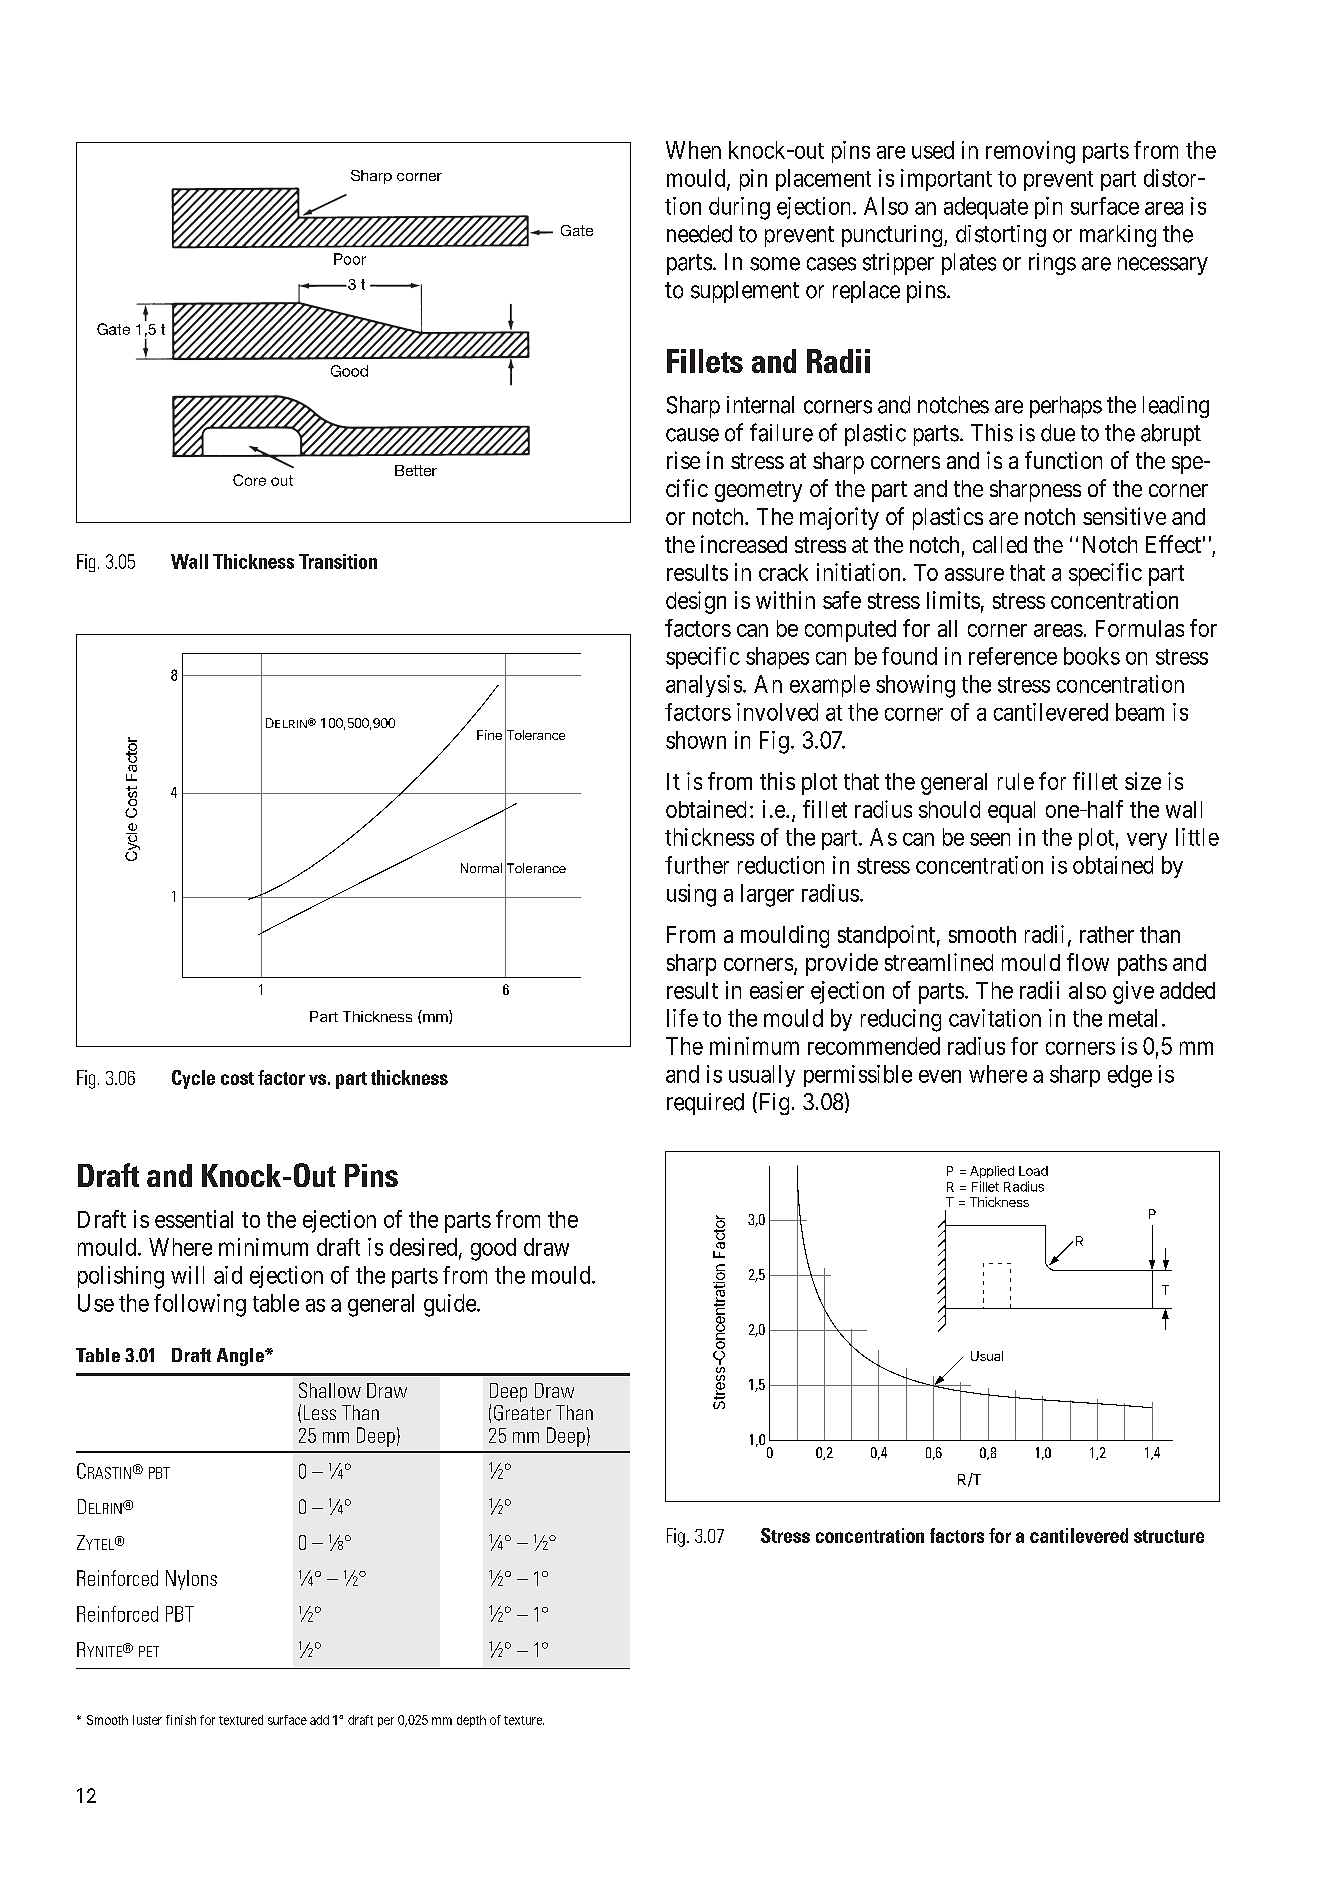  I want to click on structure, so click(1169, 1536).
